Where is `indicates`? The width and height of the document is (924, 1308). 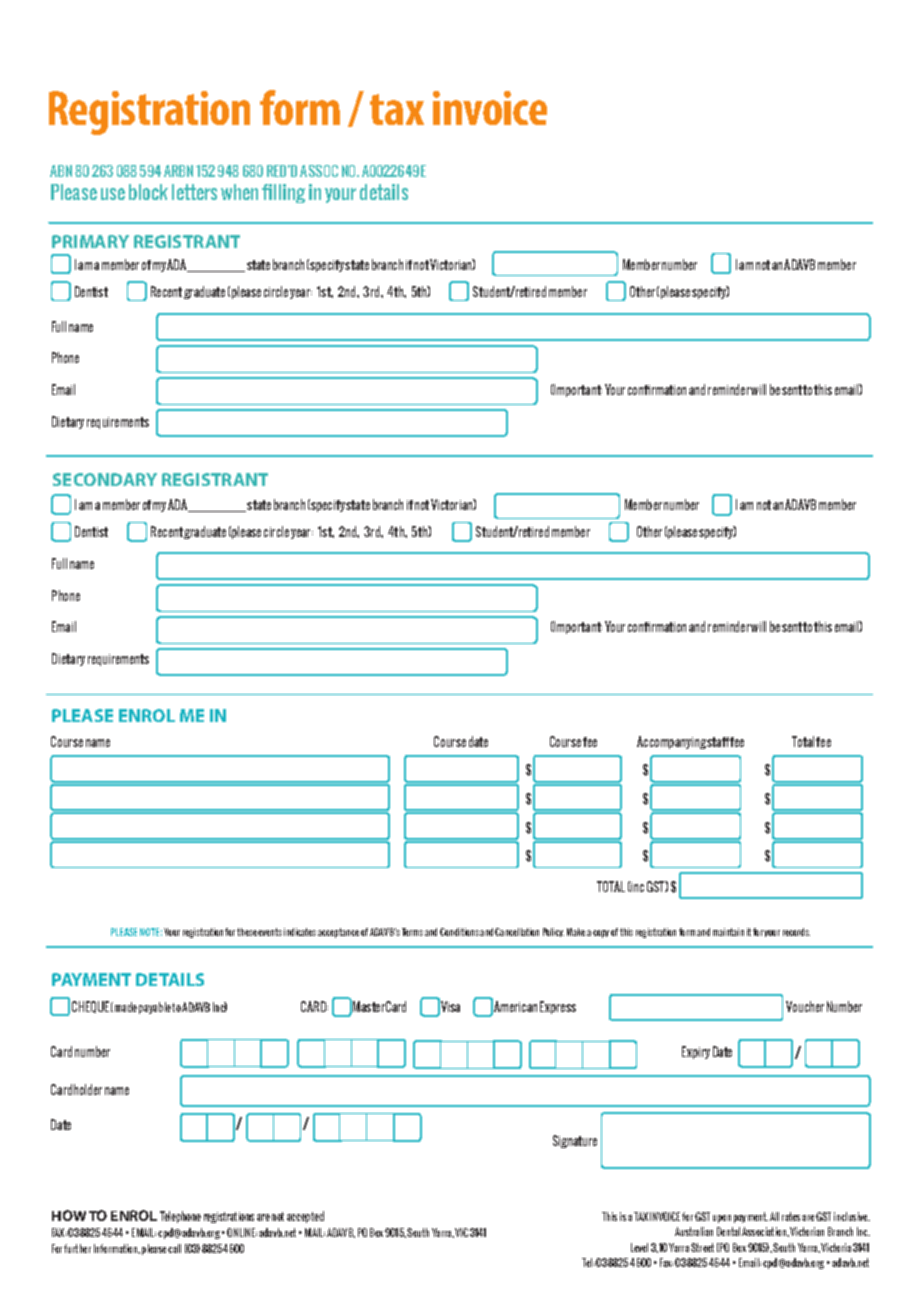 indicates is located at coordinates (300, 932).
